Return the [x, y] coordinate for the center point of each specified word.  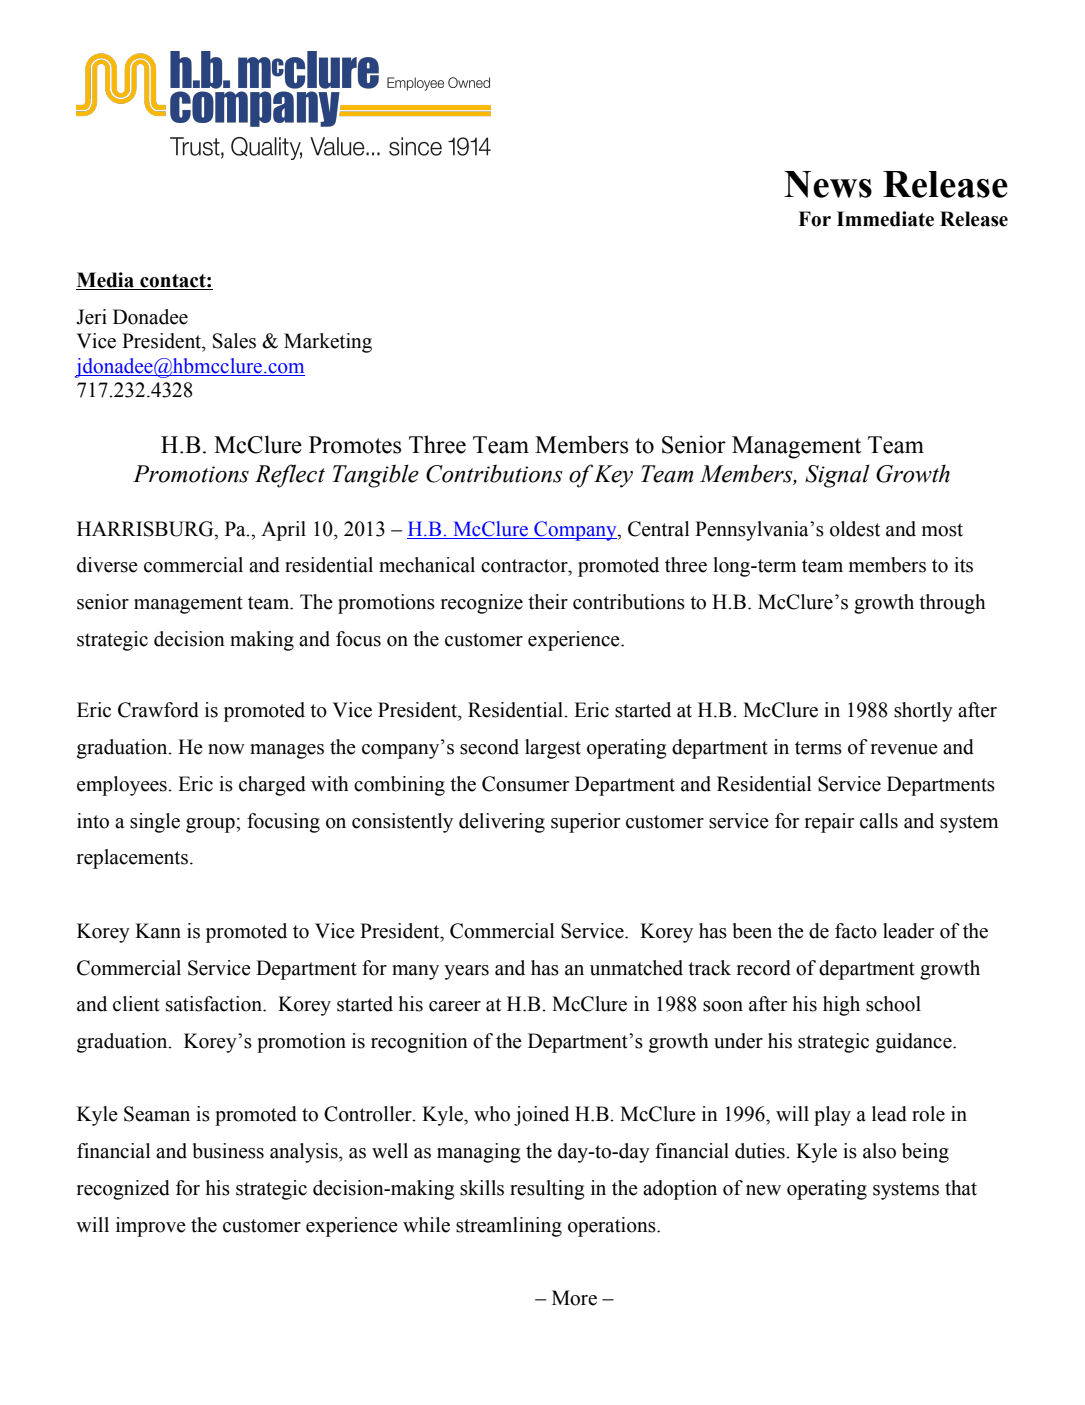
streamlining [509, 1227]
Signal [837, 476]
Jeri [91, 317]
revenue [904, 749]
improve [151, 1227]
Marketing [328, 343]
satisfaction [215, 1004]
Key [613, 476]
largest [553, 749]
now [226, 749]
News [828, 184]
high [841, 1006]
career [455, 1006]
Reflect [290, 476]
